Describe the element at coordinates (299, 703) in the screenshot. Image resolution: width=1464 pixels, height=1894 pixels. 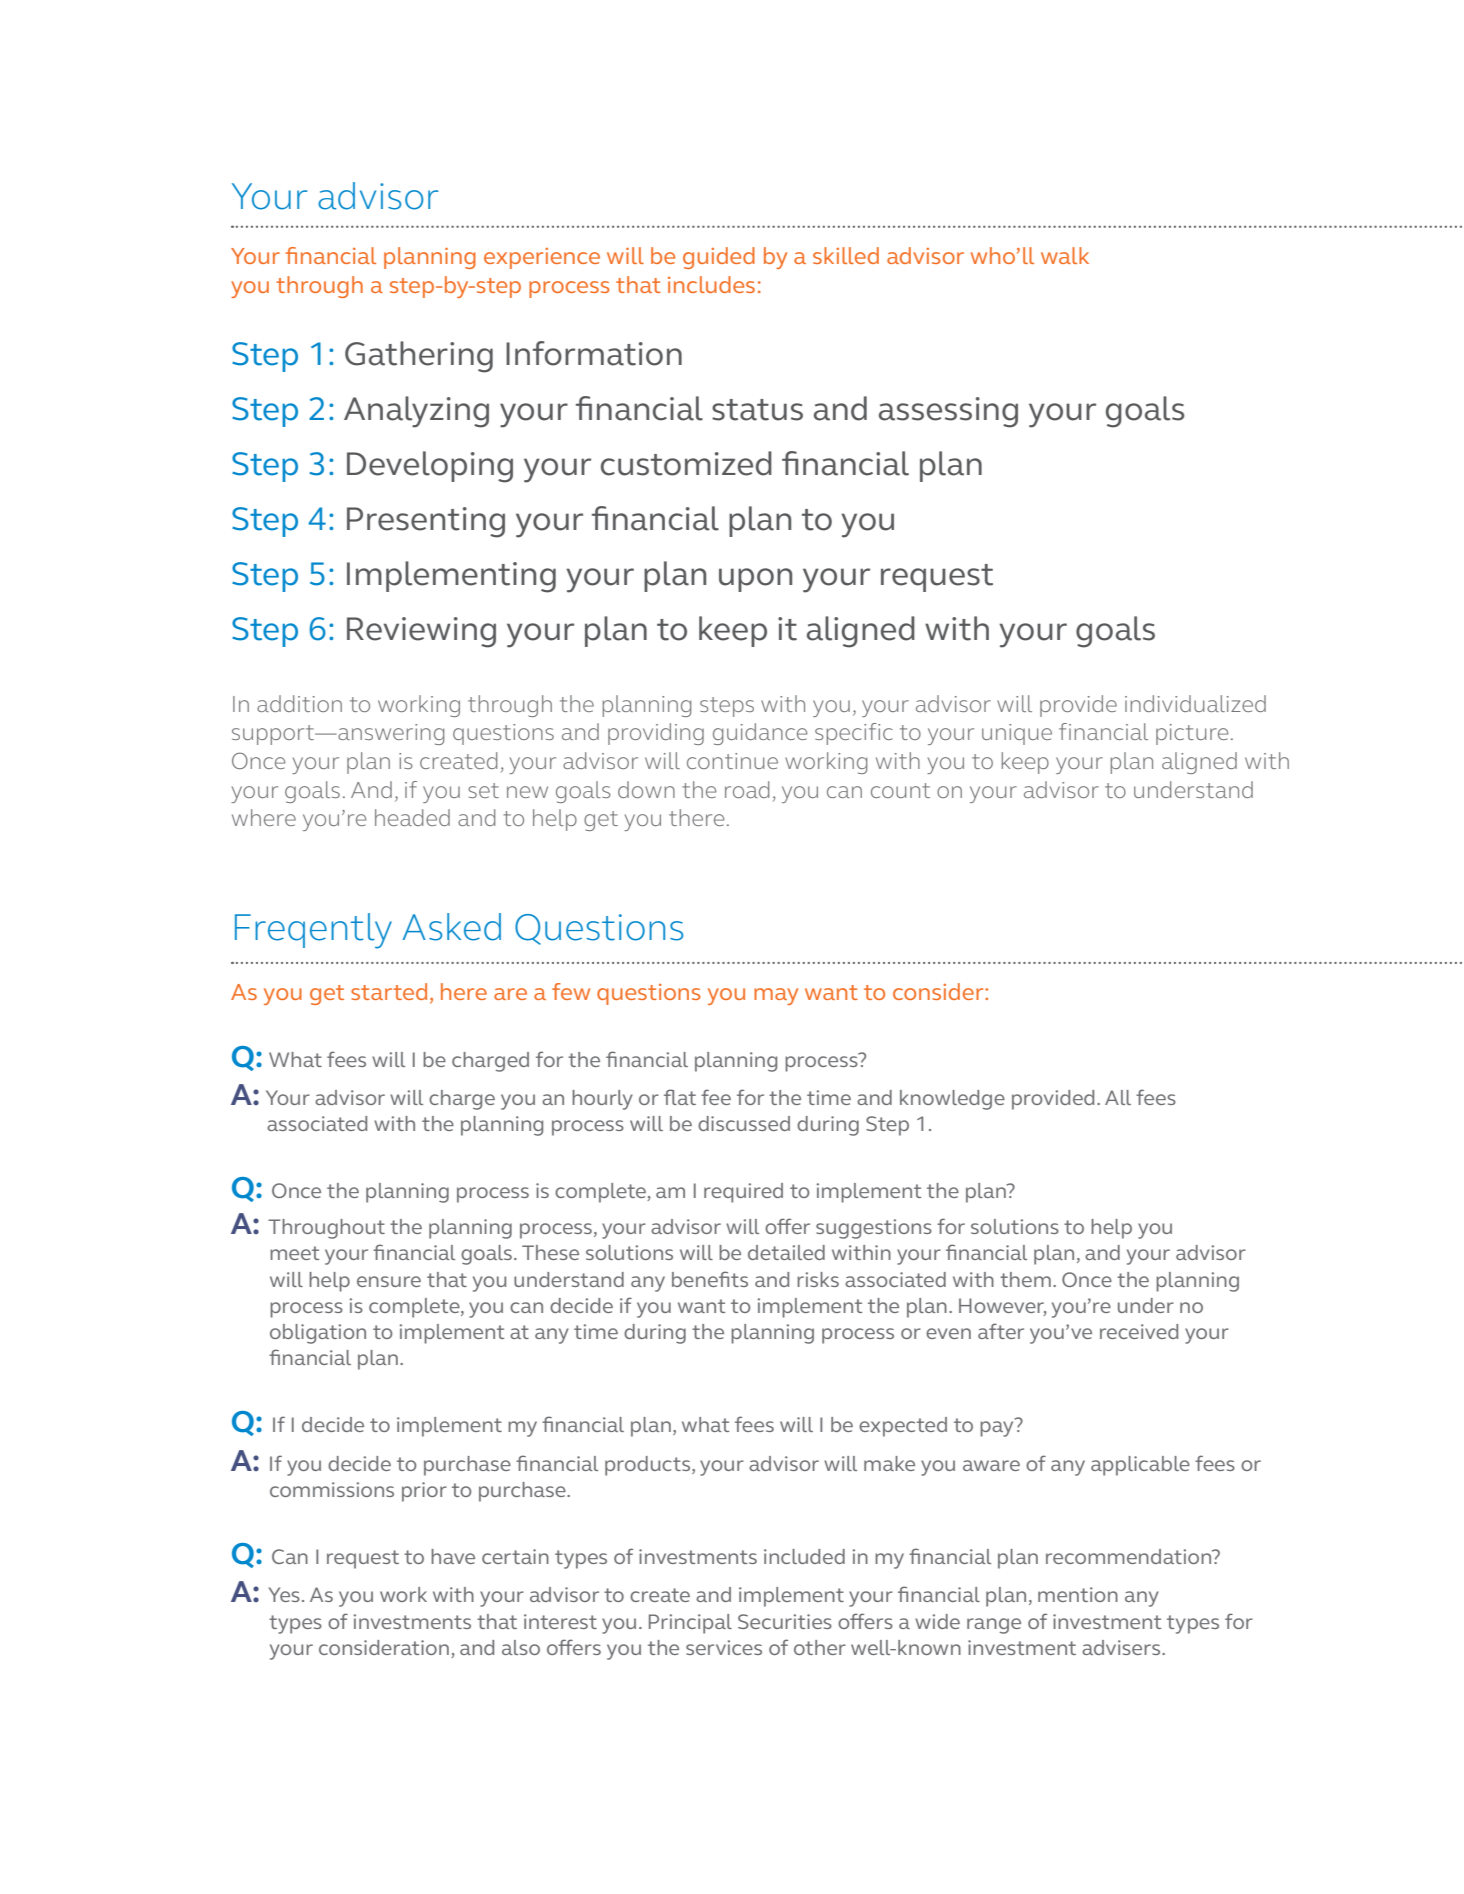
I see `addition` at that location.
